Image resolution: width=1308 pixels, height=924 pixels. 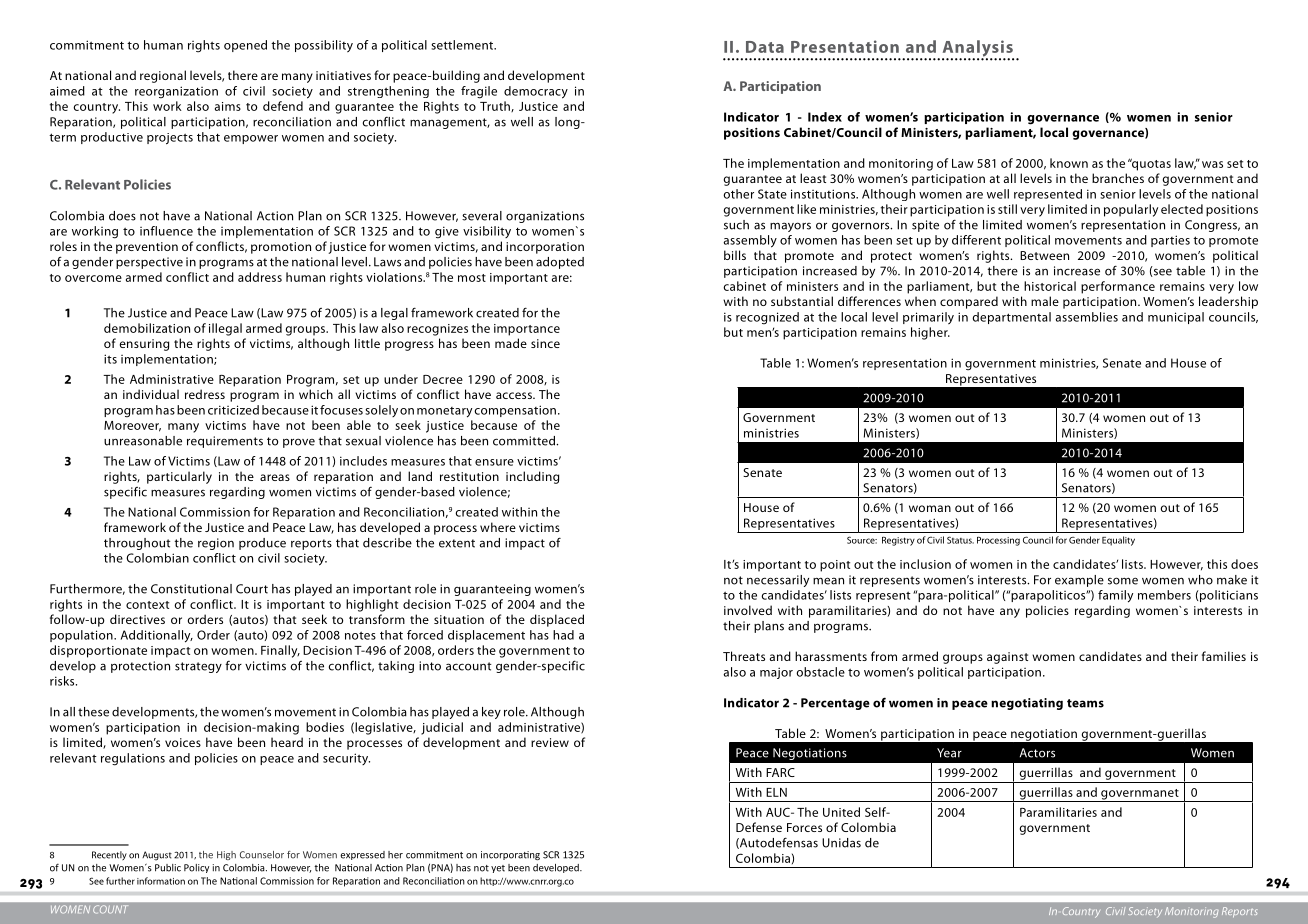 What do you see at coordinates (536, 92) in the page?
I see `democracy` at bounding box center [536, 92].
